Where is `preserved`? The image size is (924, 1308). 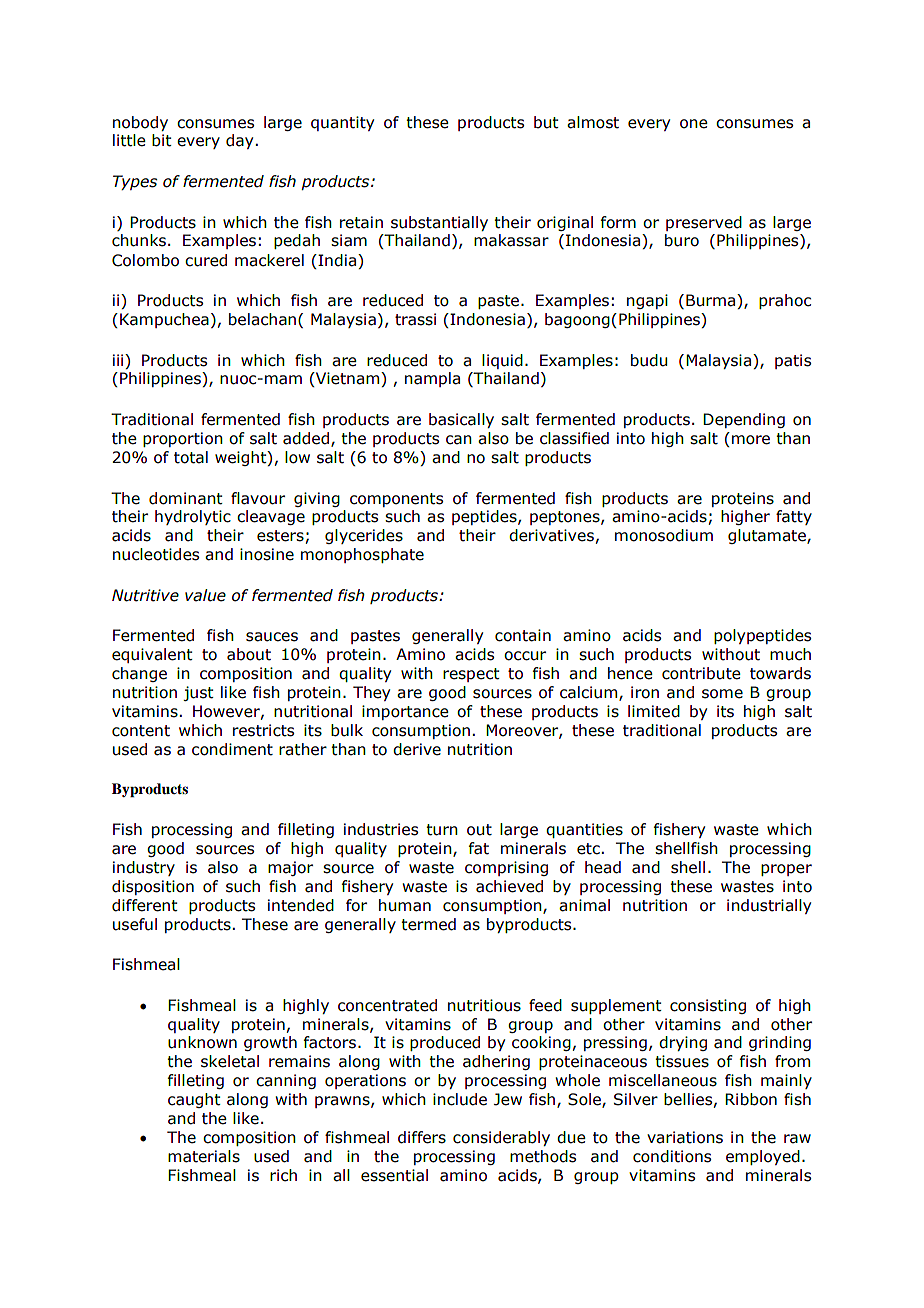 preserved is located at coordinates (704, 223).
